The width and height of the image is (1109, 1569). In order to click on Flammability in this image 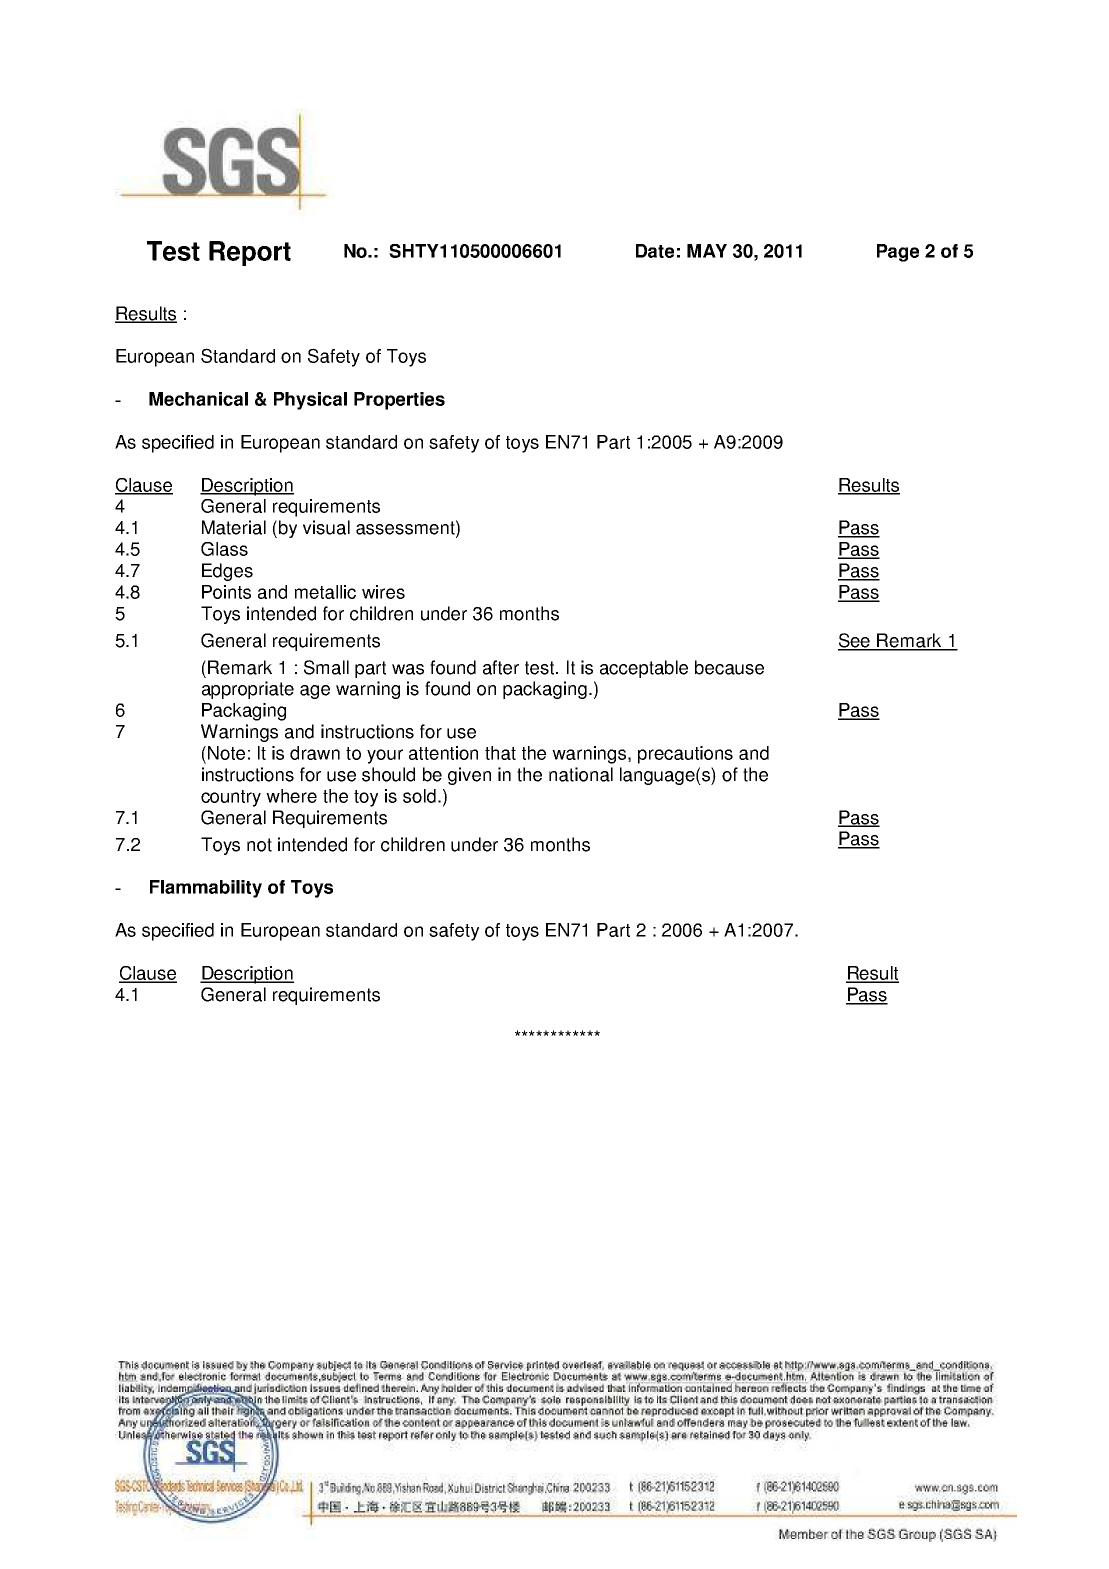, I will do `click(206, 889)`.
